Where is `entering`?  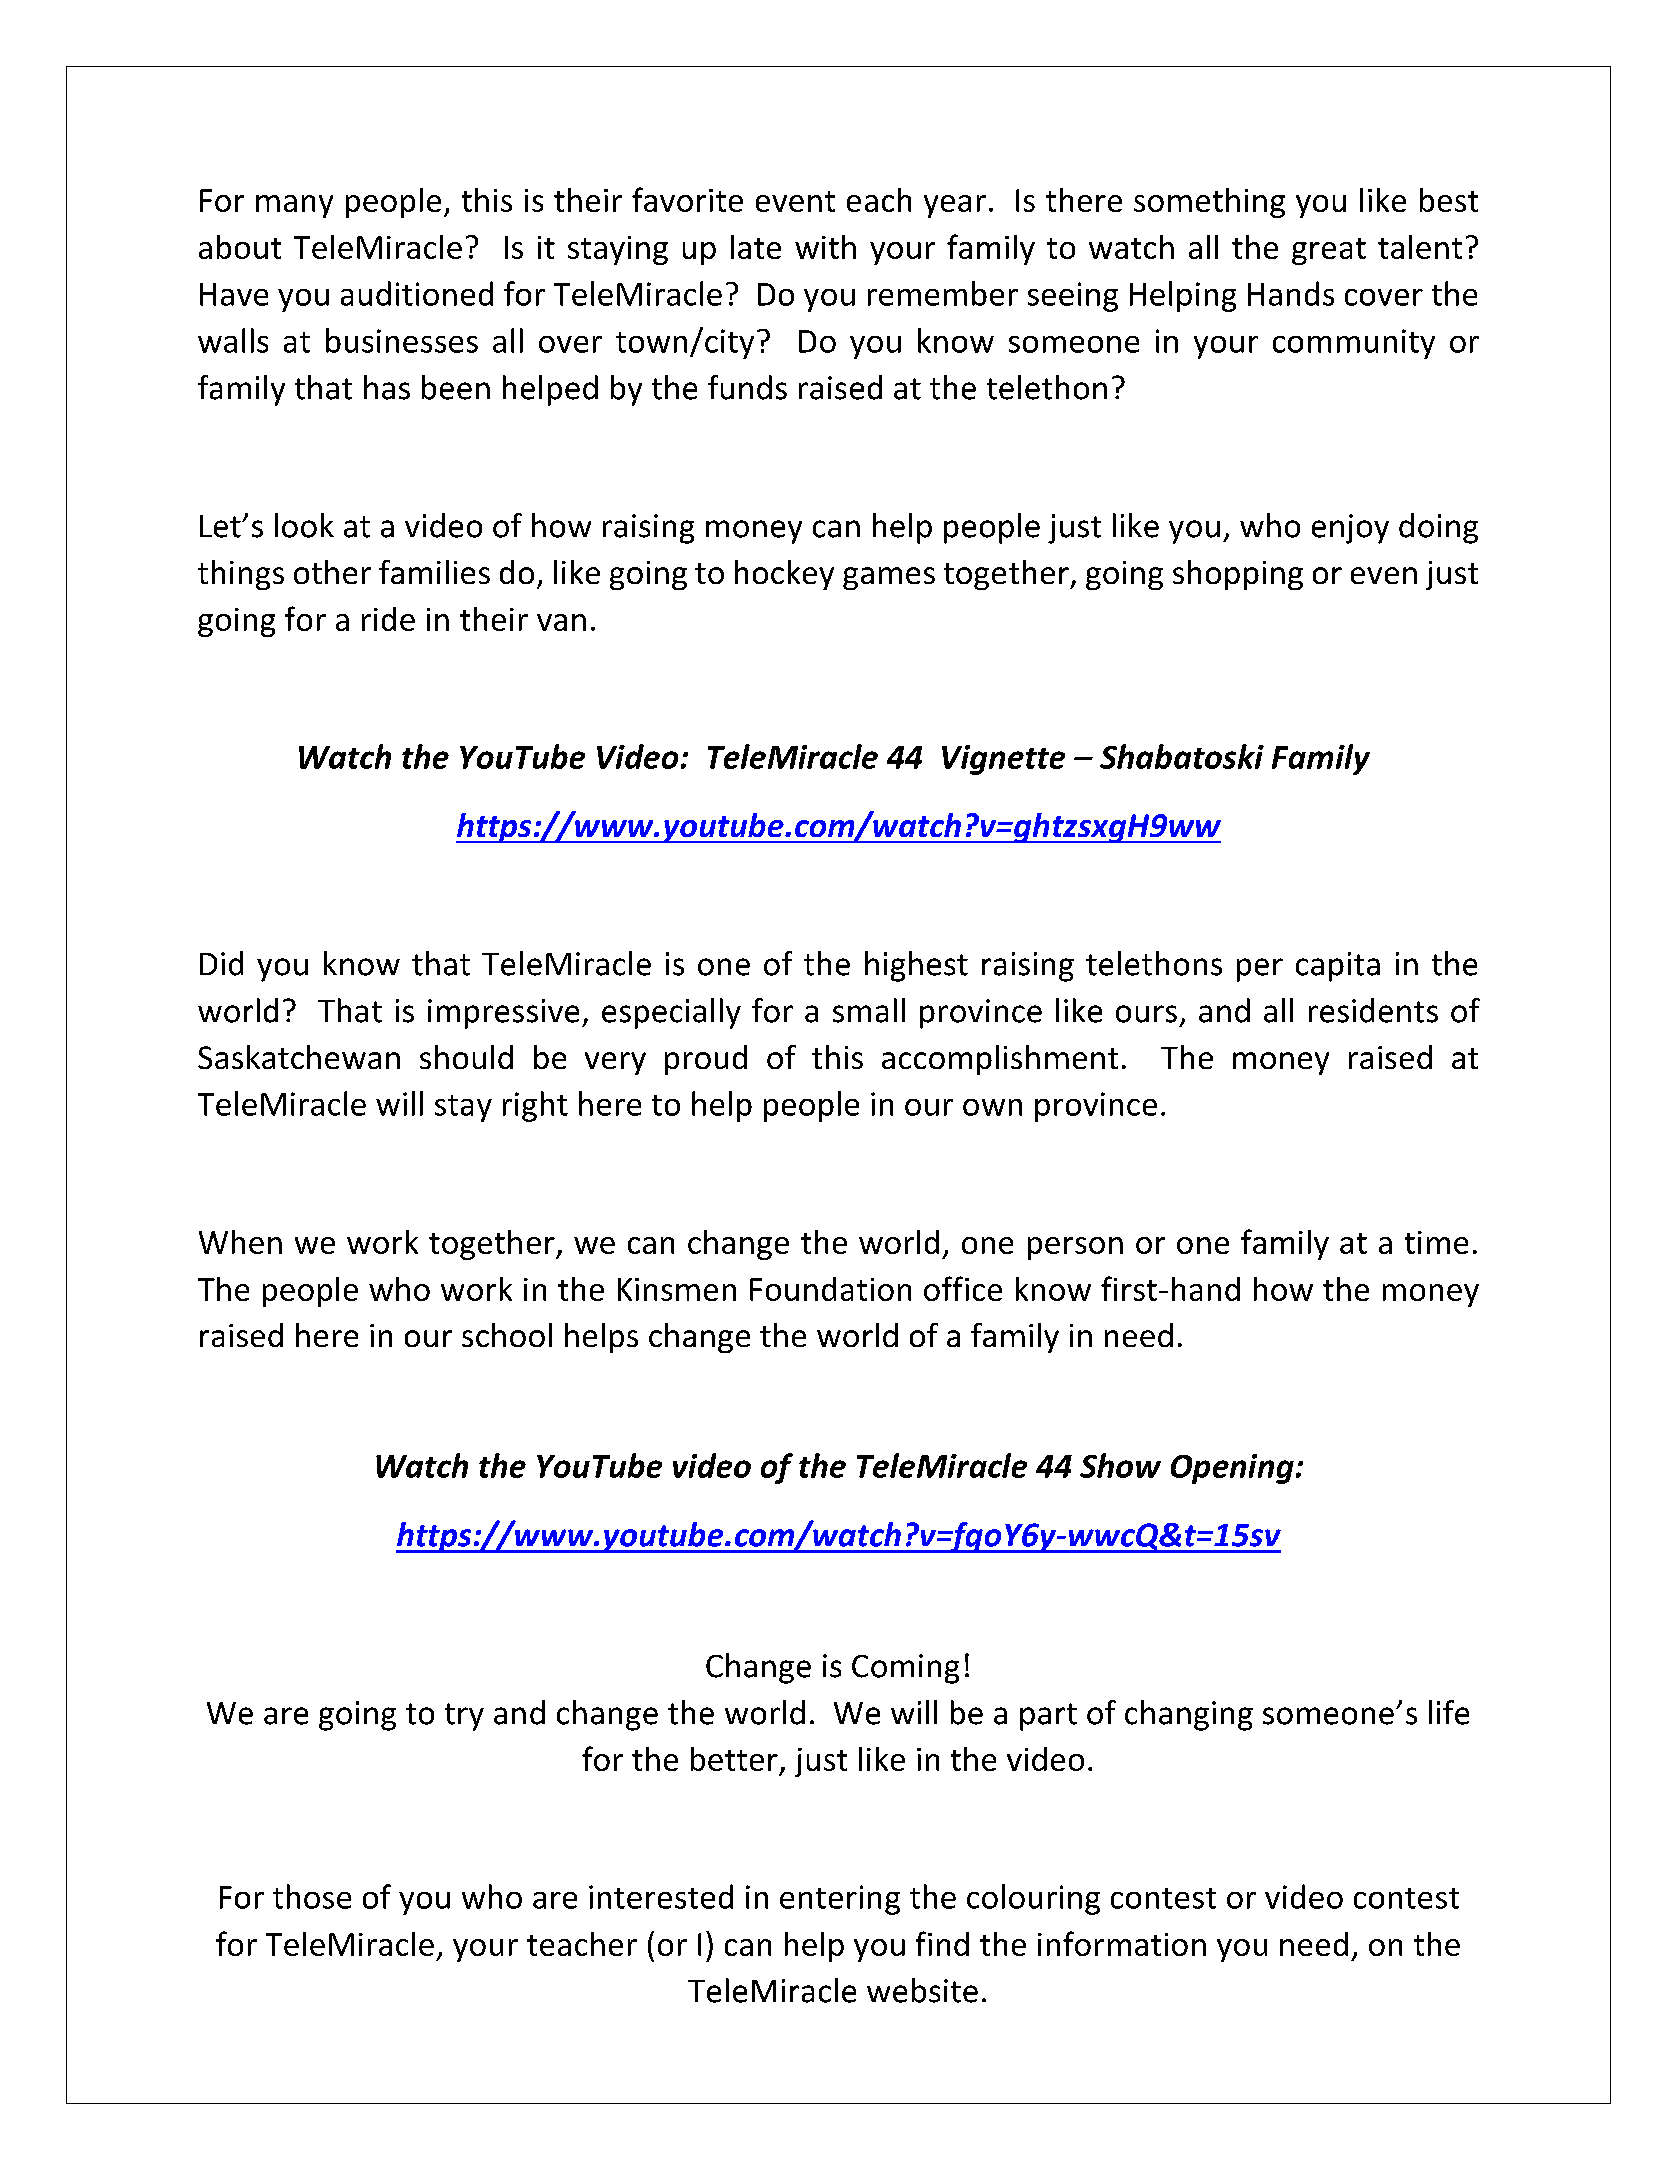 entering is located at coordinates (840, 1900).
